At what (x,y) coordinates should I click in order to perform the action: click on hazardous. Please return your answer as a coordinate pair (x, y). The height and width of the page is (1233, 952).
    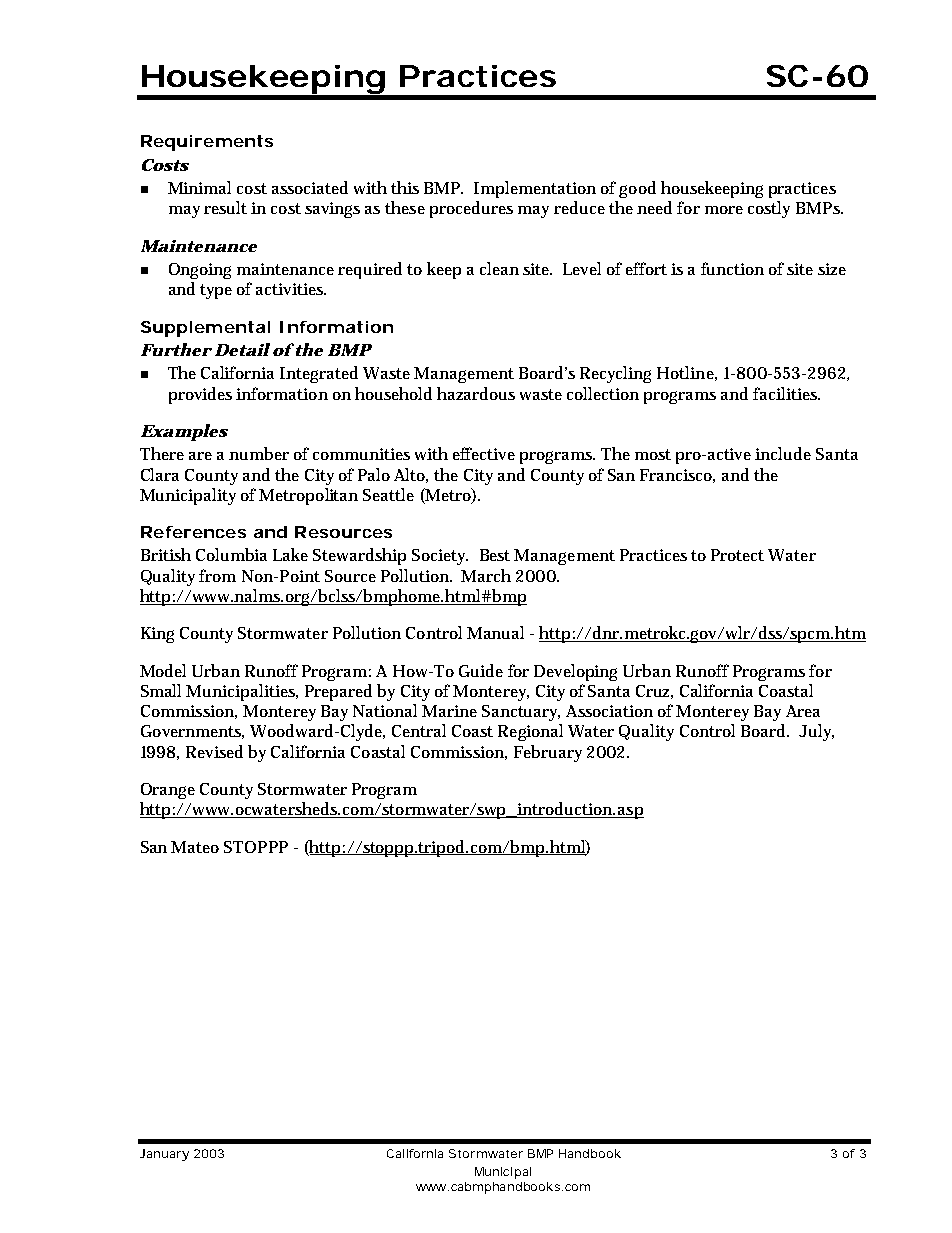
    Looking at the image, I should click on (476, 393).
